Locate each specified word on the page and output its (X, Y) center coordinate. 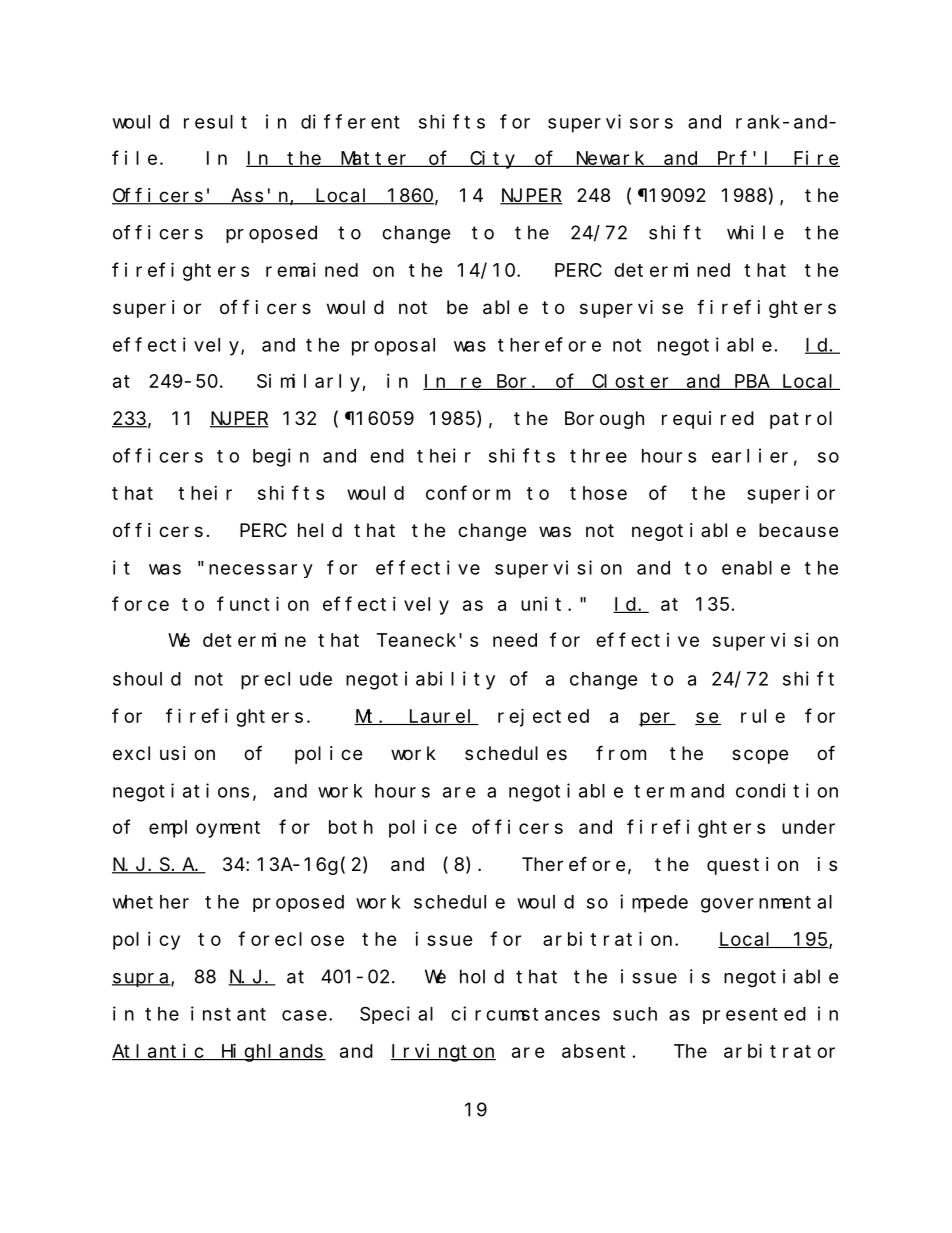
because (798, 530)
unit (541, 604)
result (215, 122)
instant (228, 1013)
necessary (261, 571)
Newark (610, 159)
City (493, 159)
